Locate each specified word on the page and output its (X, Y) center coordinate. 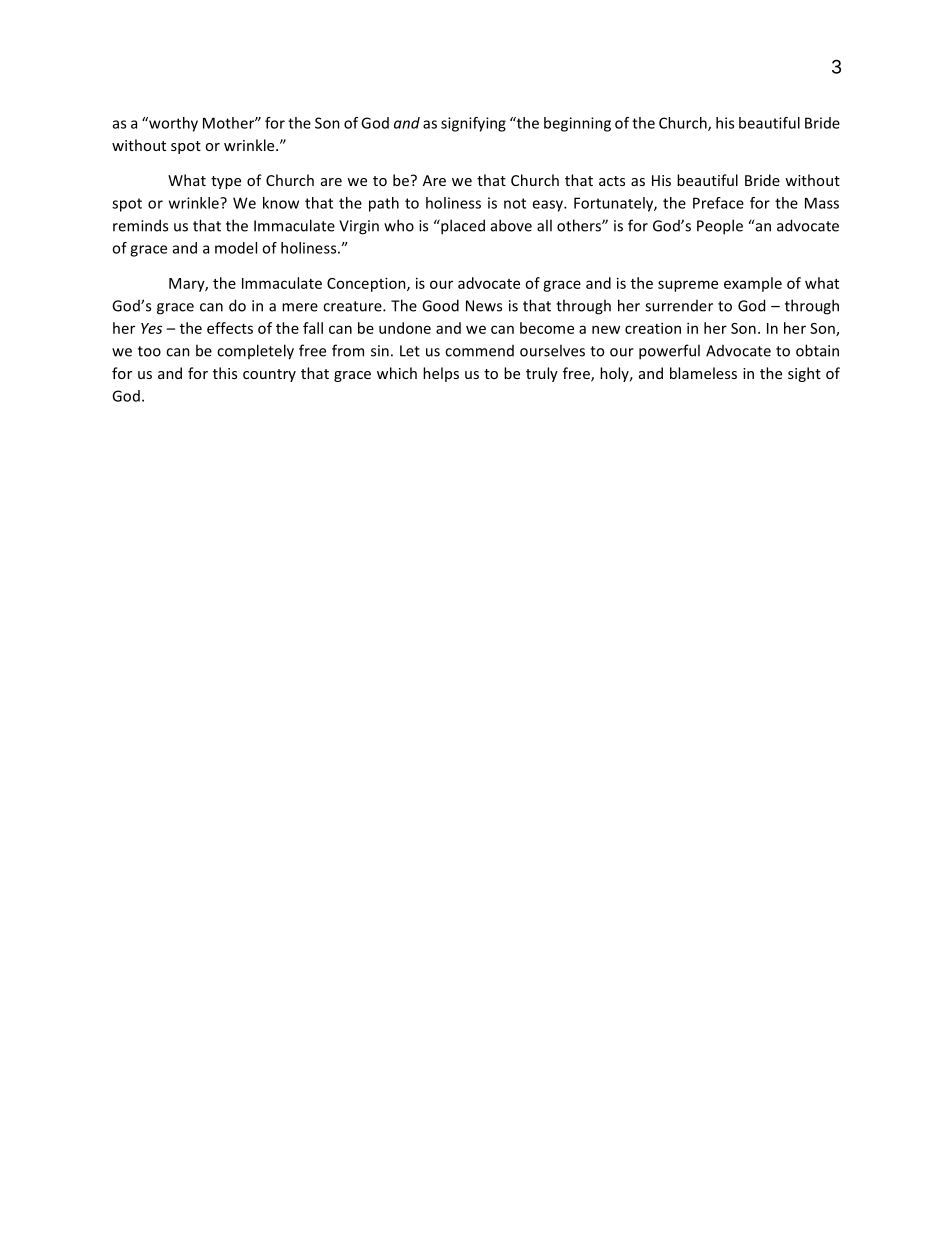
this (225, 373)
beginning (577, 124)
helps (441, 374)
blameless (703, 373)
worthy (172, 124)
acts (612, 181)
